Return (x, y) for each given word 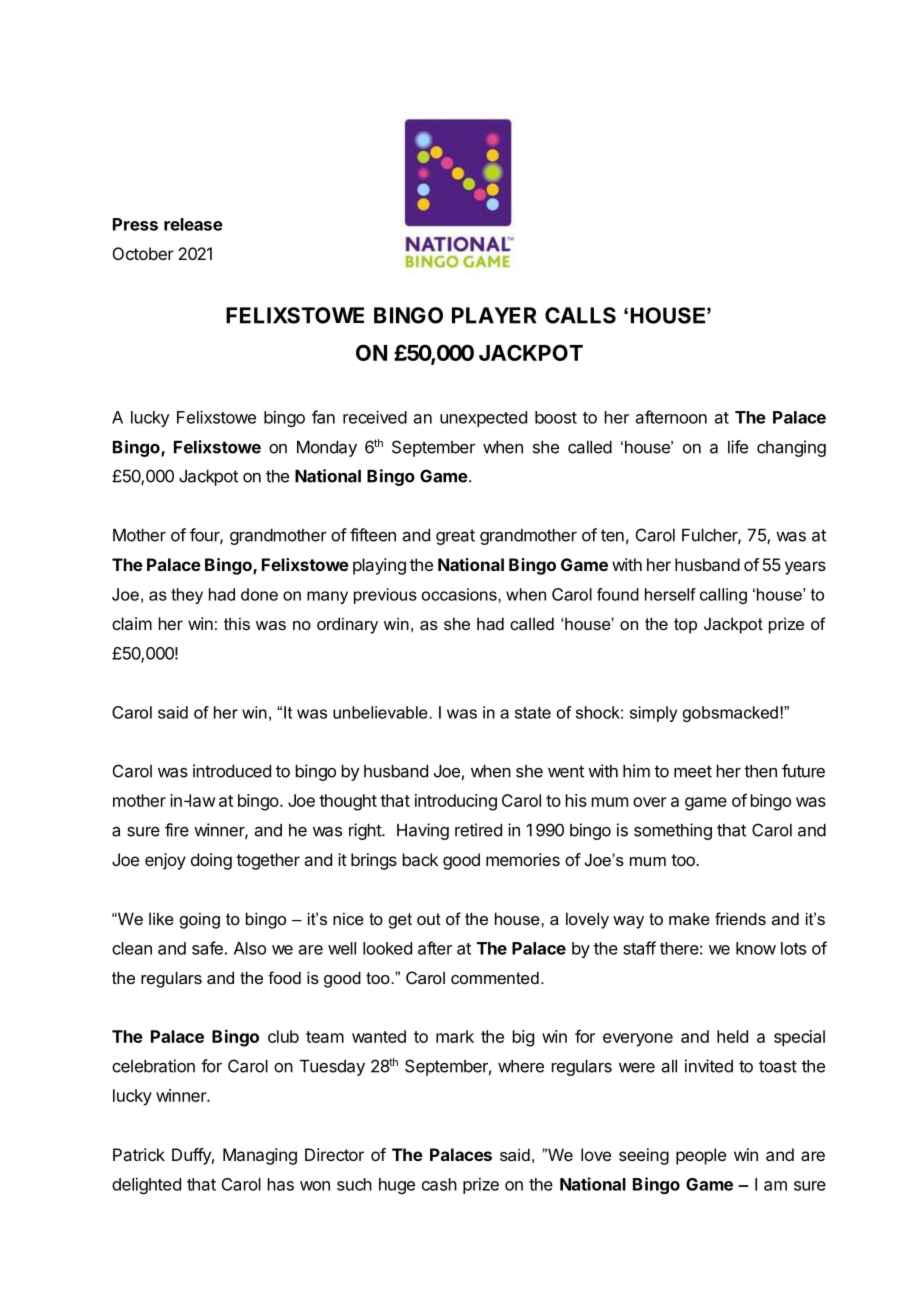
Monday (327, 449)
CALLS (580, 315)
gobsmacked (730, 714)
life (738, 447)
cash (439, 1184)
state (533, 713)
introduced (232, 771)
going (200, 920)
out (429, 919)
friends (740, 918)
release (193, 224)
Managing (260, 1156)
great (455, 537)
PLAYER (494, 315)
